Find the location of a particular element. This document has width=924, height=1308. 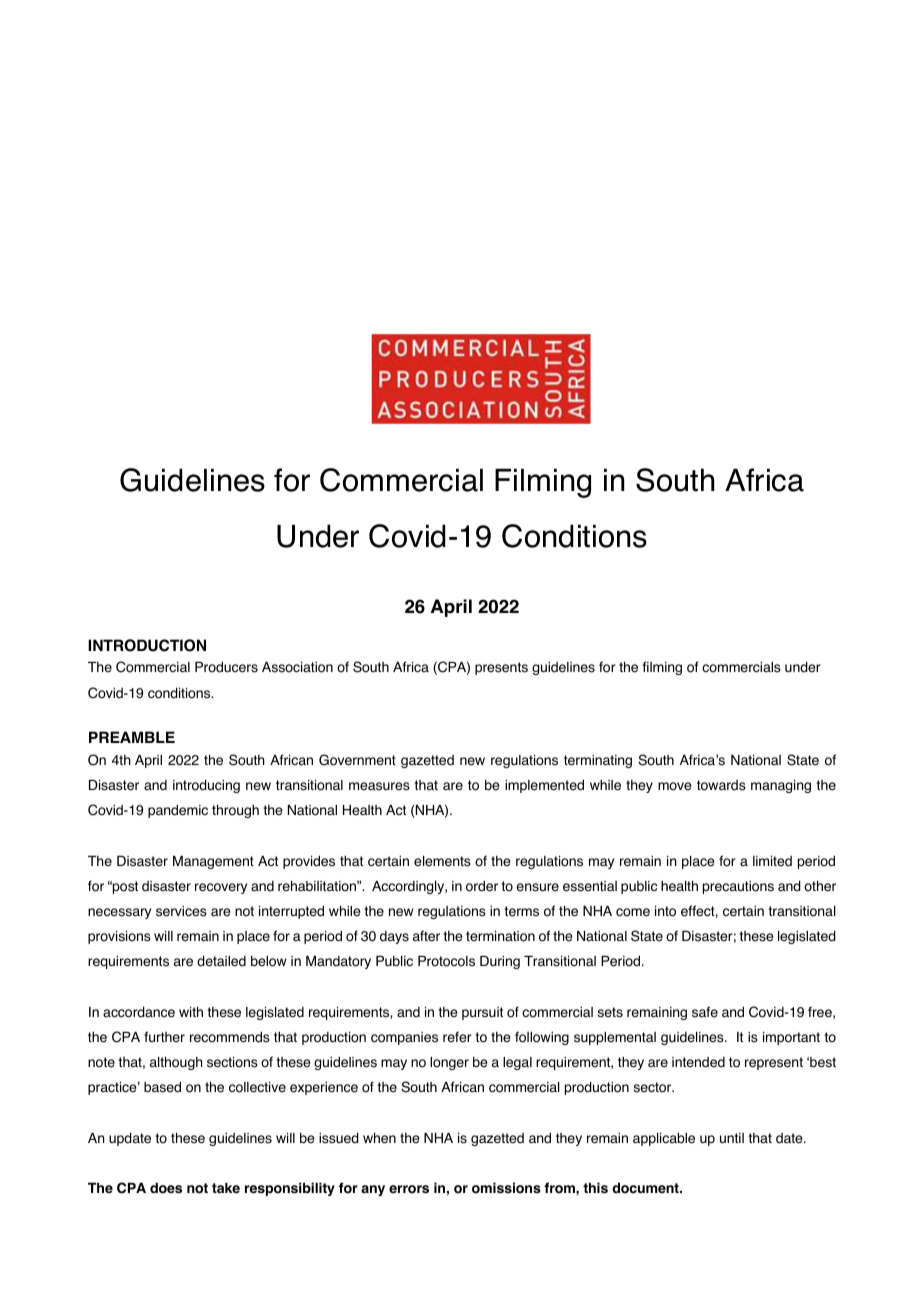

limited is located at coordinates (772, 861).
